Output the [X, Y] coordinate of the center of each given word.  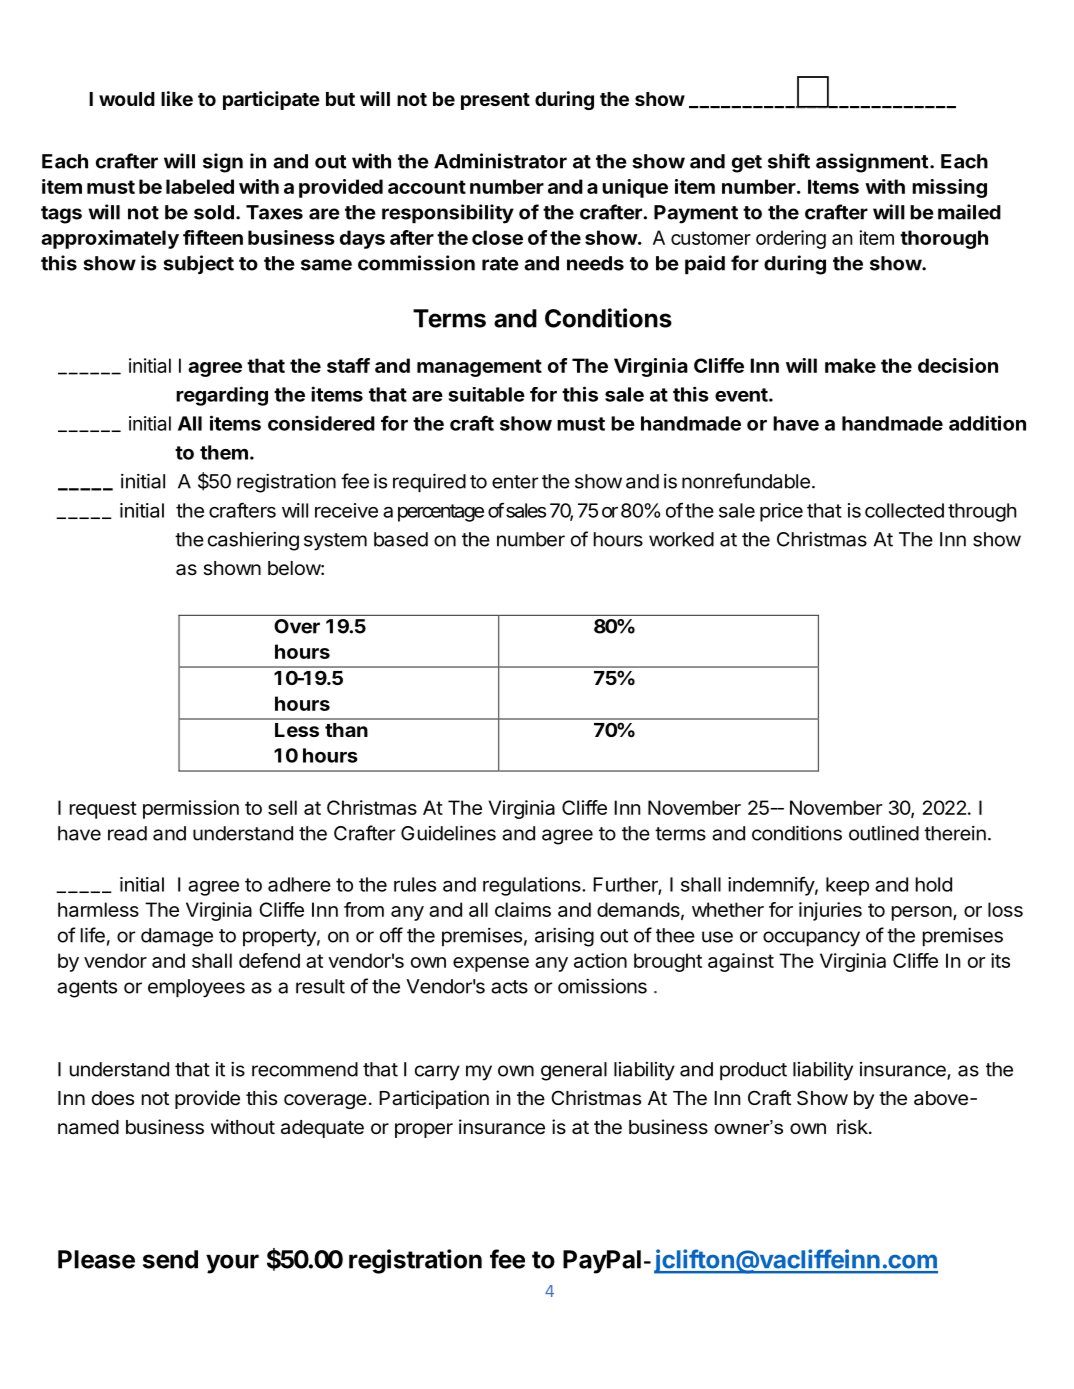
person [922, 913]
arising [564, 937]
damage [177, 937]
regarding [222, 396]
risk [853, 1126]
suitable [487, 394]
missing [949, 188]
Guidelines [448, 833]
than [346, 730]
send [170, 1259]
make [850, 365]
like [177, 98]
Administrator [500, 161]
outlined [884, 833]
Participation [434, 1099]
